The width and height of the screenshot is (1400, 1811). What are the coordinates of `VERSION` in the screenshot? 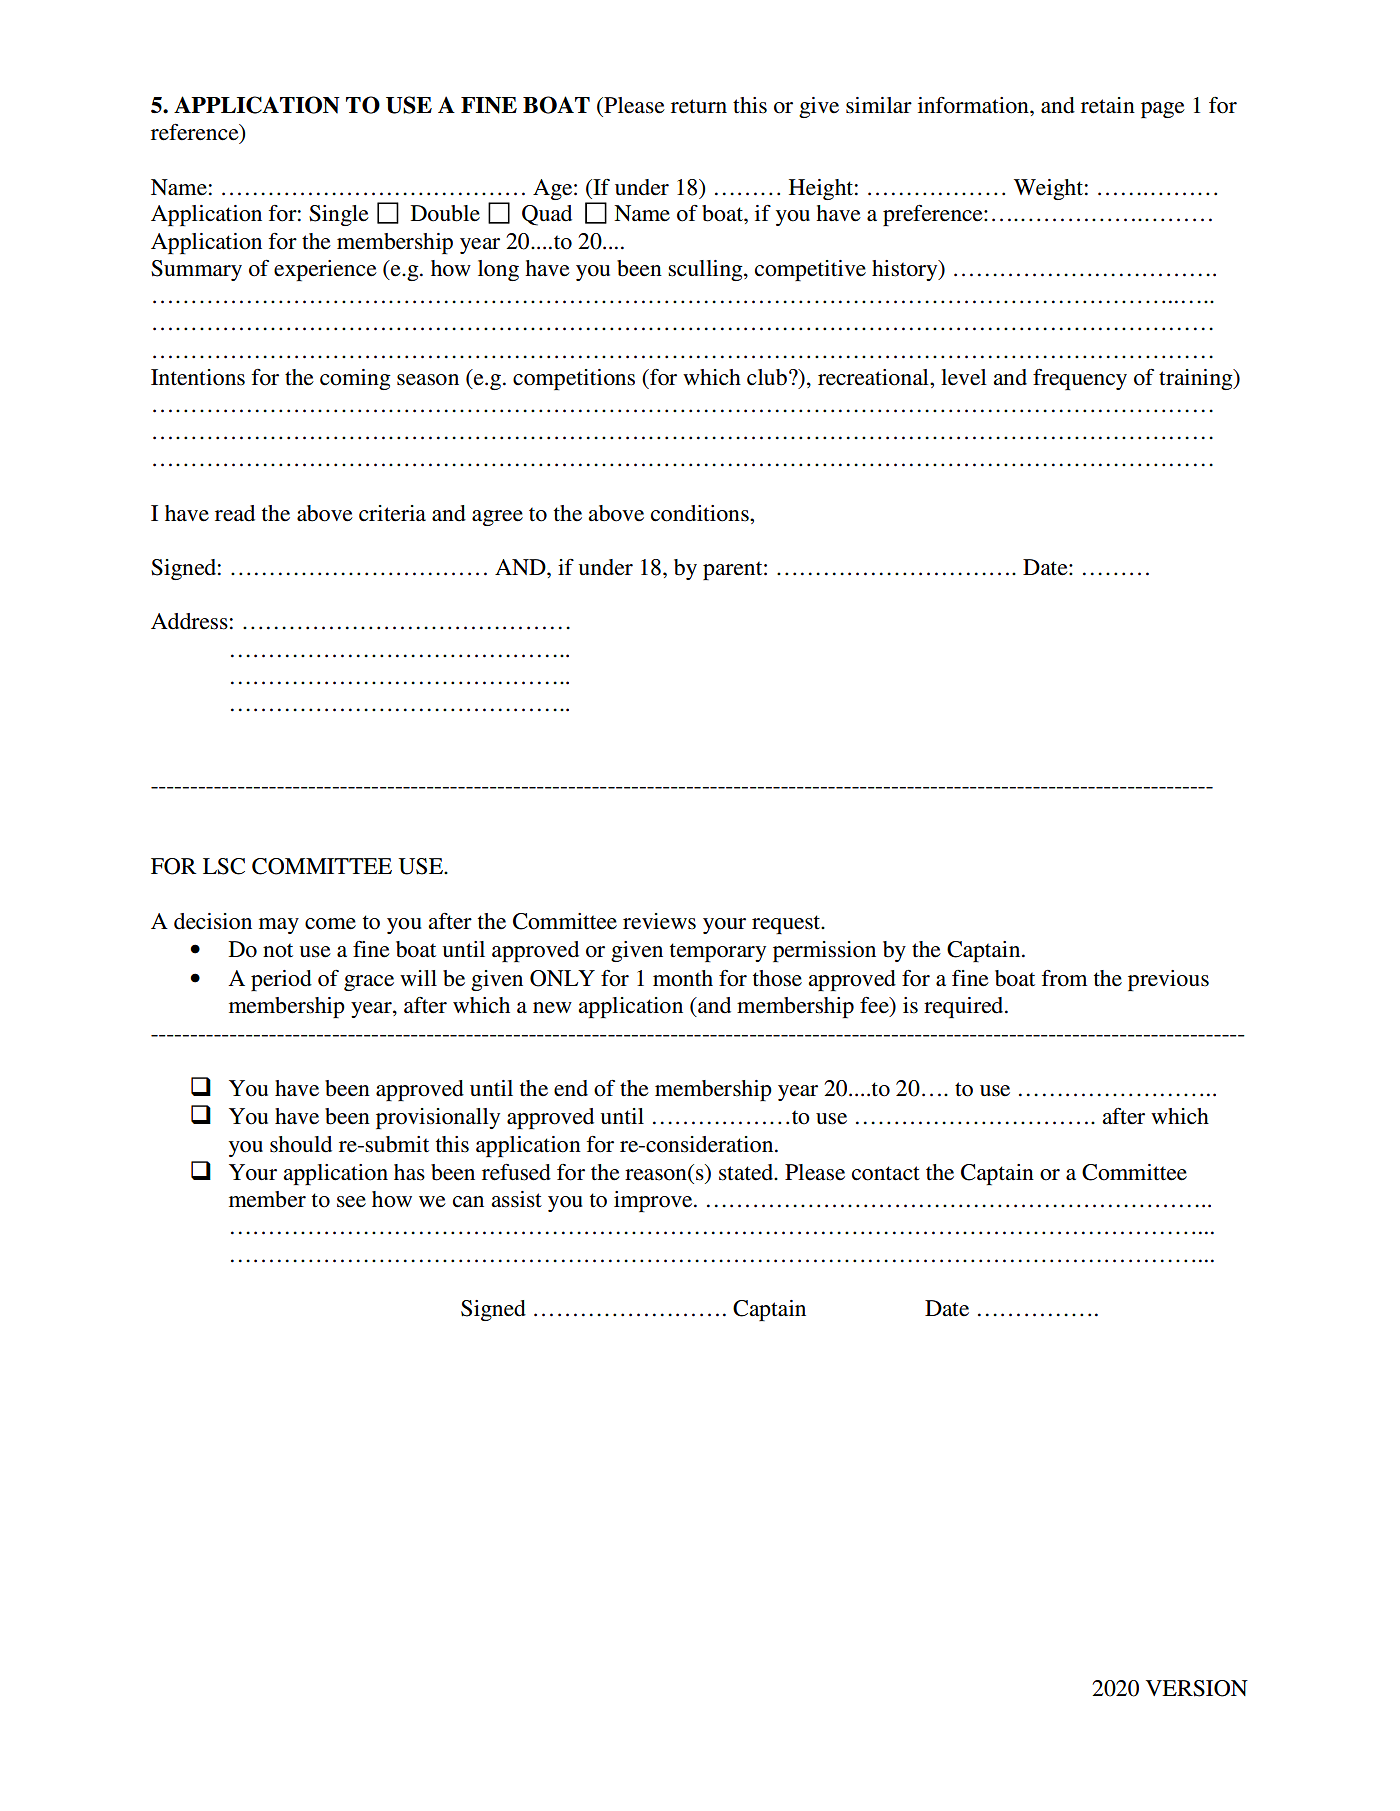 It's located at (1197, 1688).
